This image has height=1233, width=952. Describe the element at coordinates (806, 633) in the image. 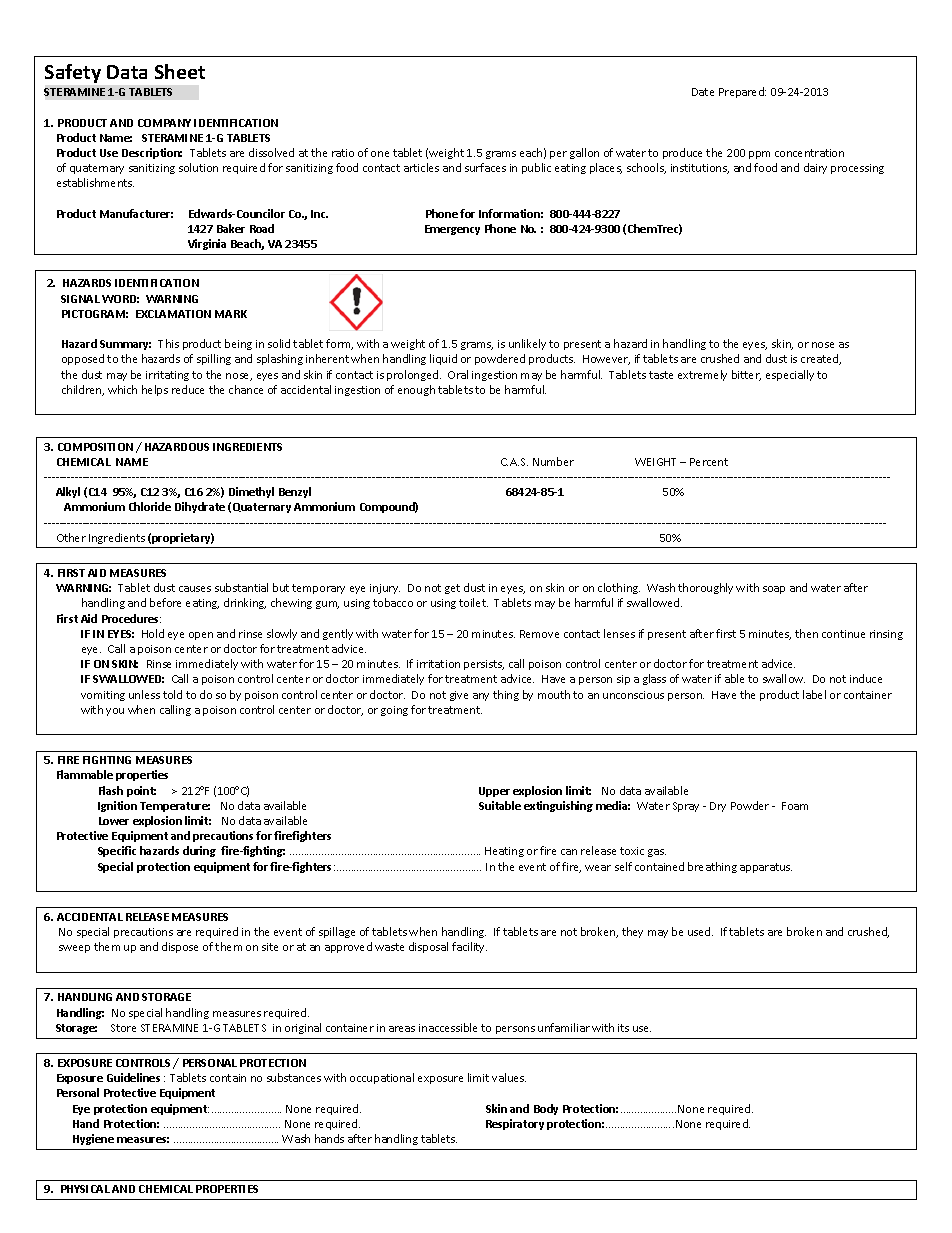

I see `then` at that location.
